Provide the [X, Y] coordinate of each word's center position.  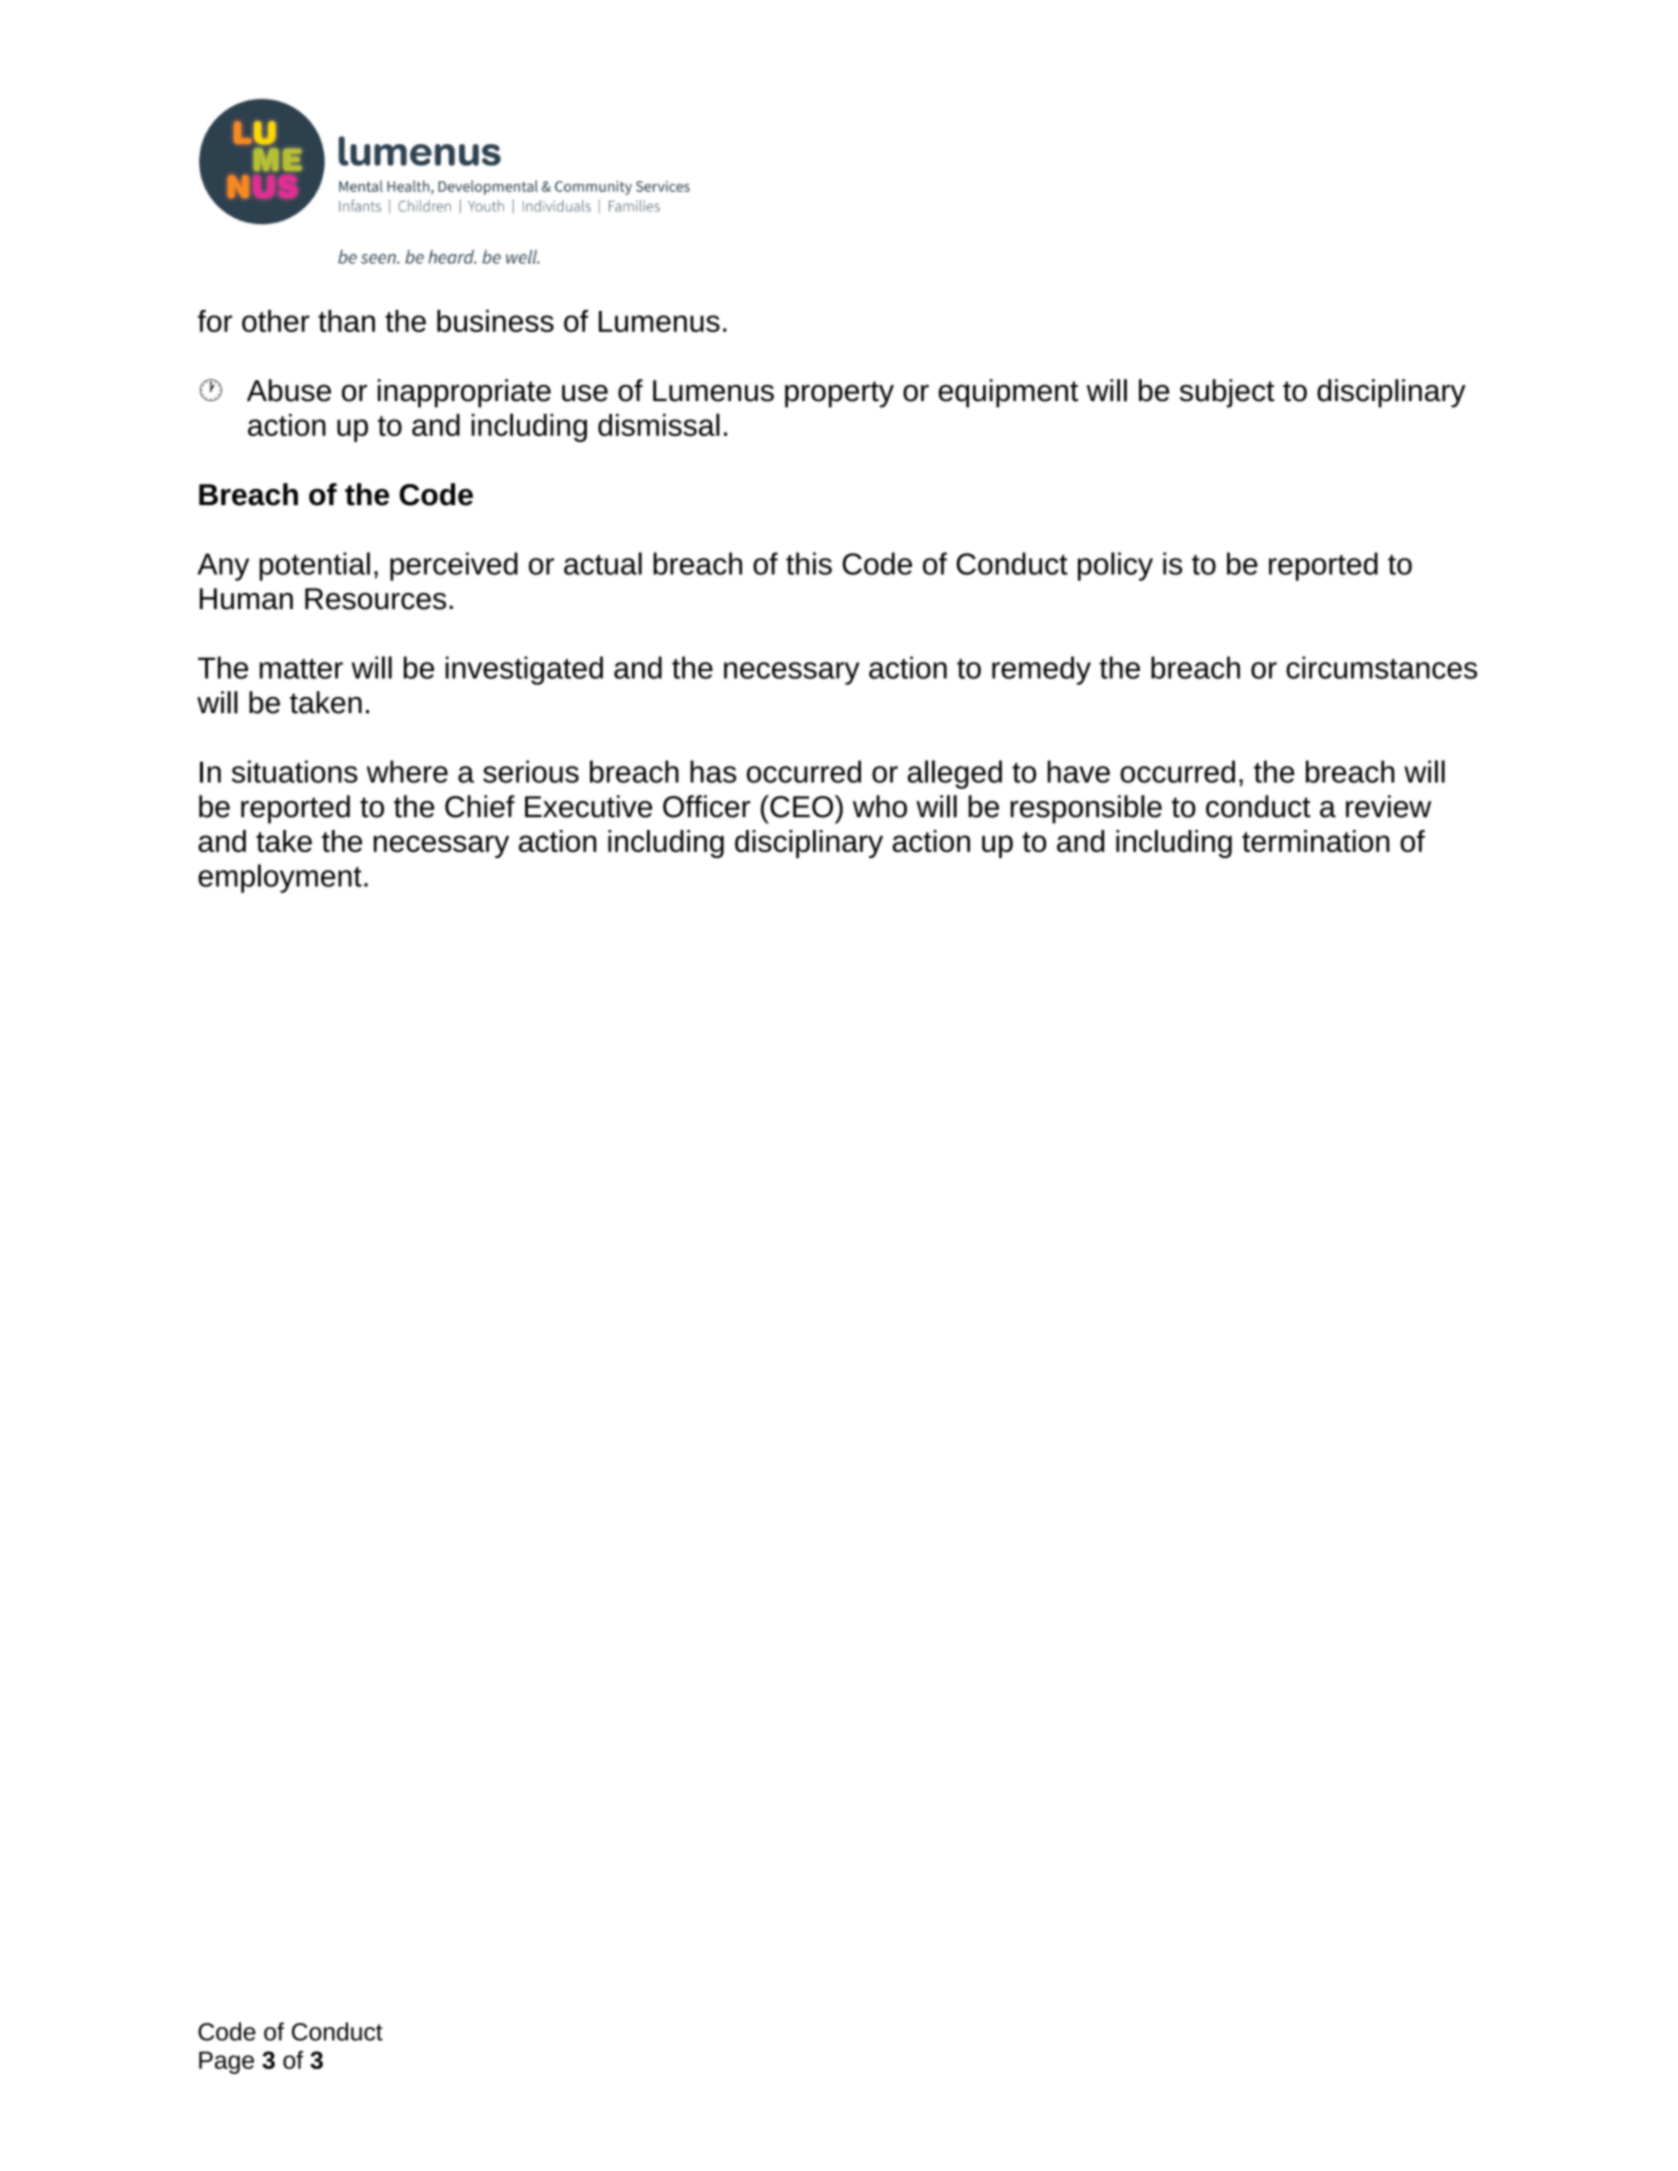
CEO [800, 806]
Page [226, 2062]
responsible [1086, 809]
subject [1227, 393]
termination [1315, 841]
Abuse [289, 390]
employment [280, 878]
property [839, 394]
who [880, 806]
